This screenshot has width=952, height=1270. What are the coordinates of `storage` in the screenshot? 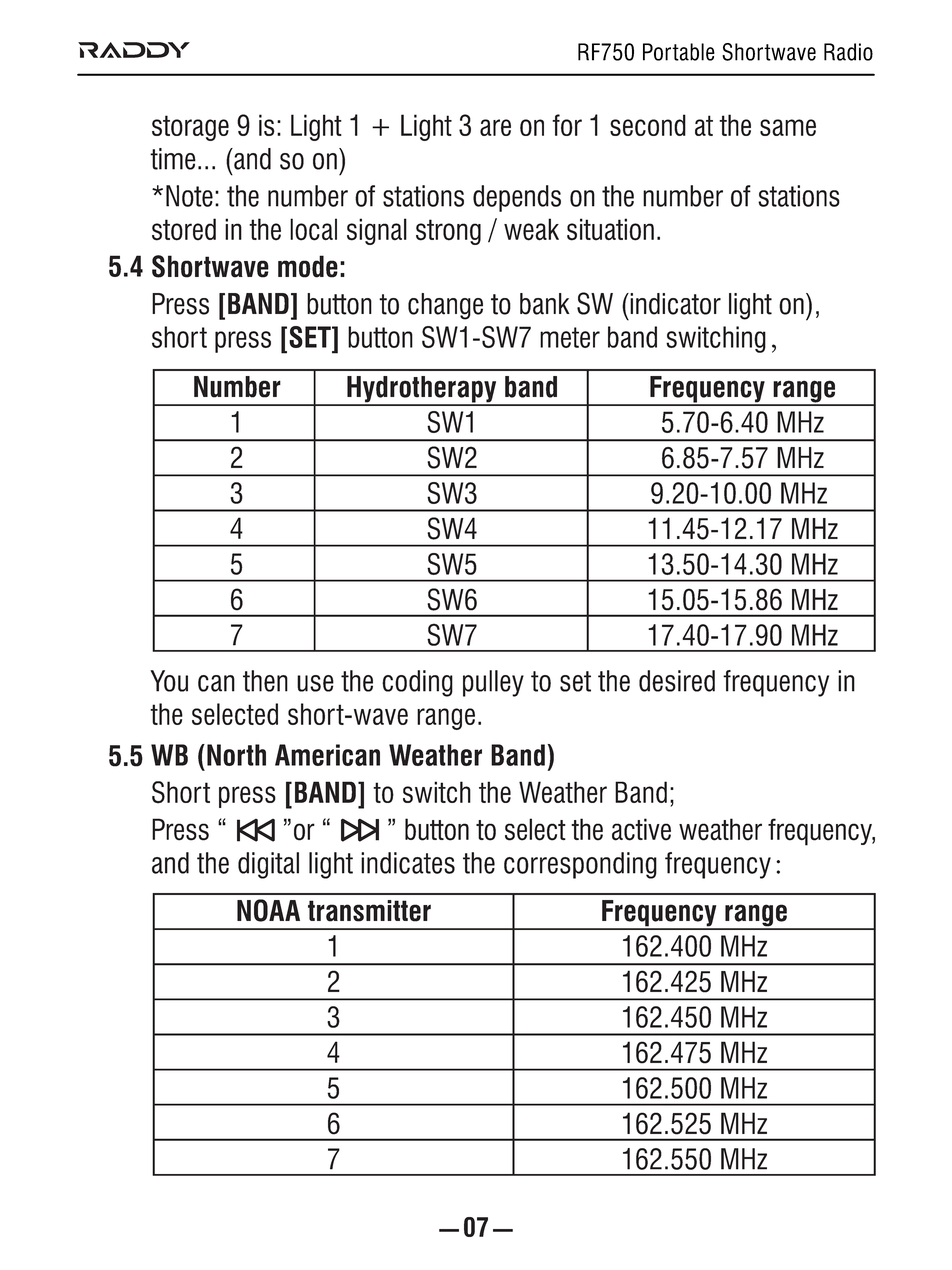 It's located at (190, 128).
